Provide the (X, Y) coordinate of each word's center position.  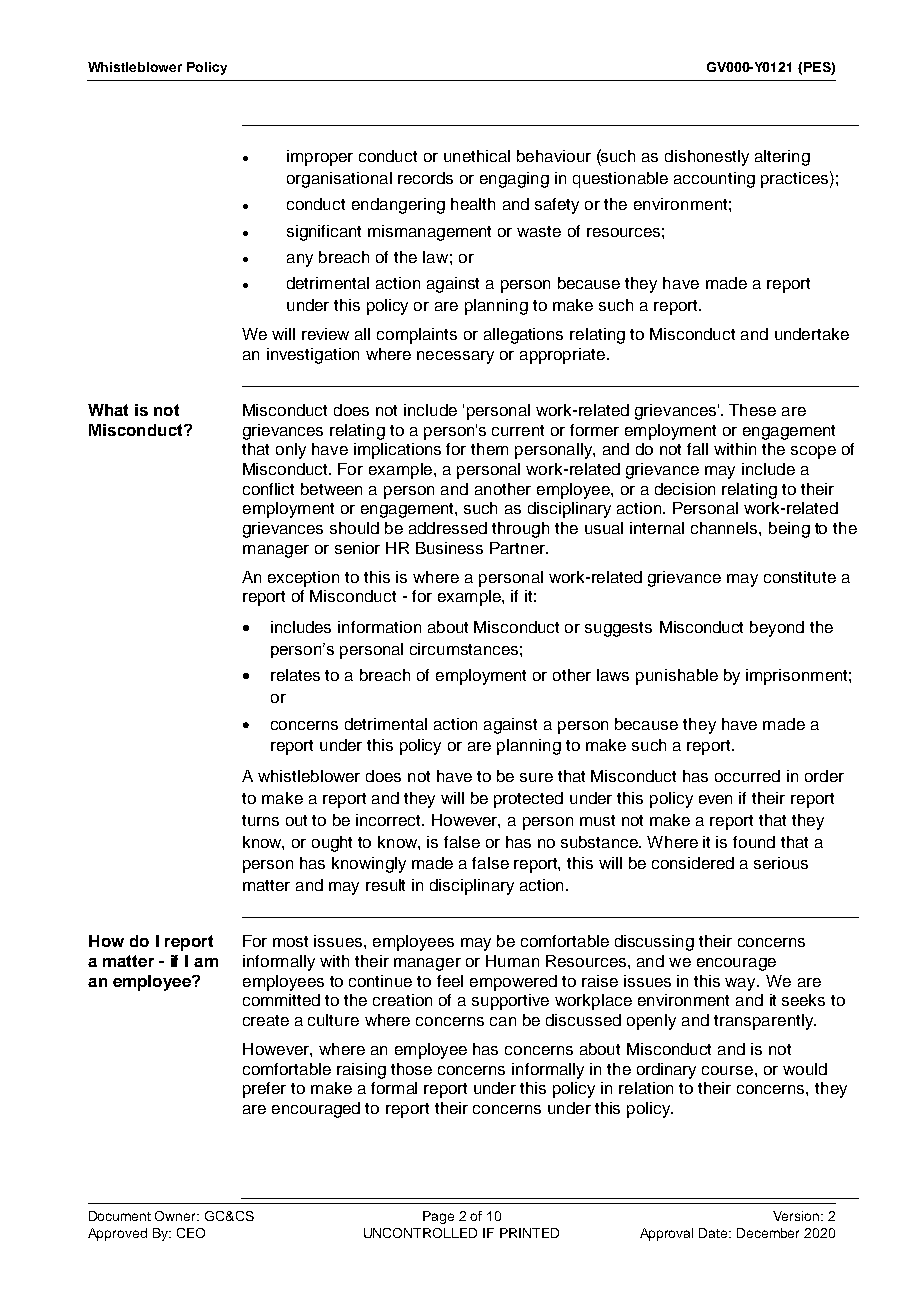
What (108, 410)
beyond (777, 629)
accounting (714, 180)
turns (260, 820)
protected (528, 800)
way (742, 984)
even (715, 799)
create (266, 1020)
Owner (177, 1216)
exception (303, 579)
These (752, 410)
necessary (455, 357)
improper (320, 158)
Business (449, 548)
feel (450, 981)
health (473, 204)
